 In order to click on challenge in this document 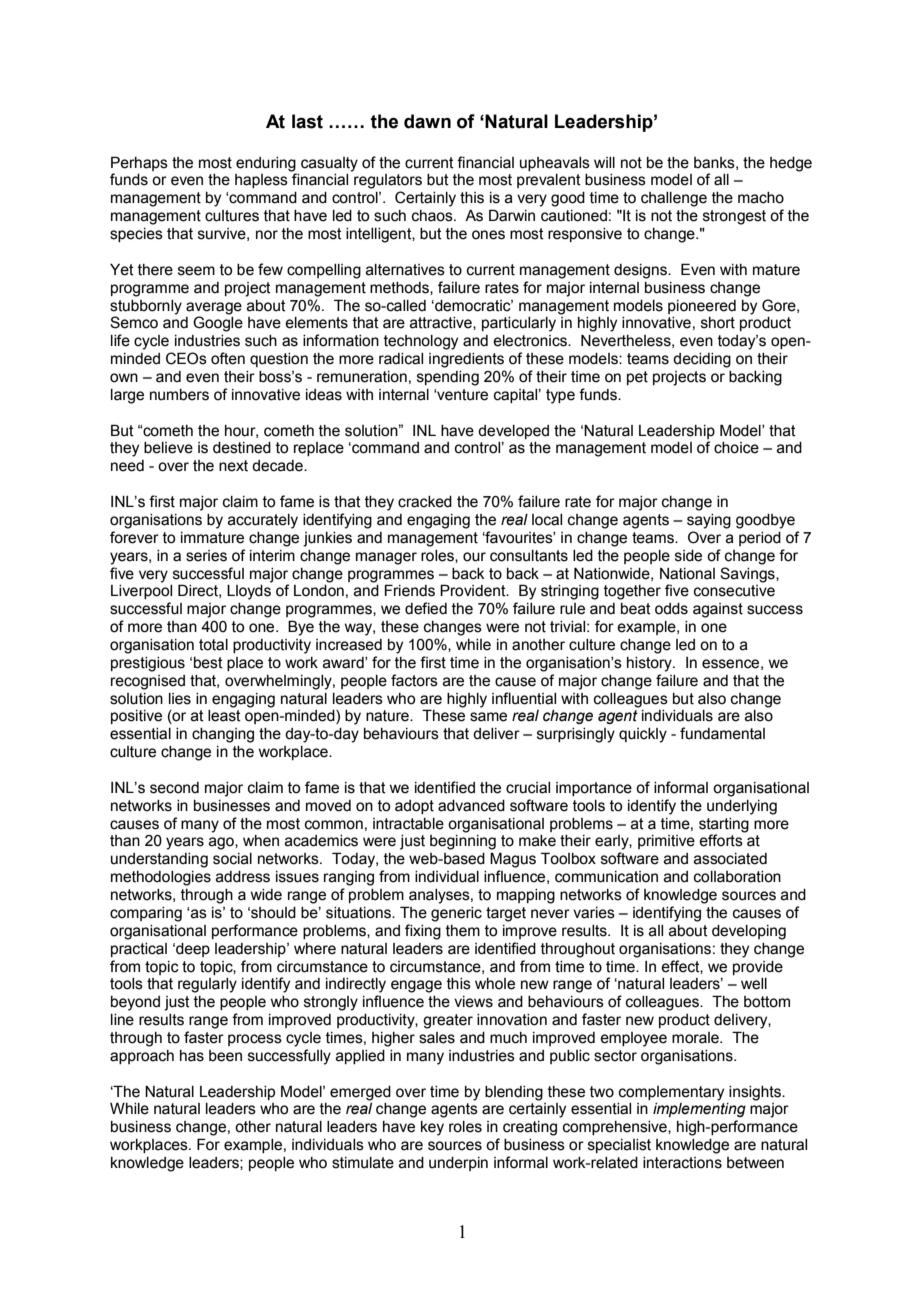, I will do `click(674, 199)`.
